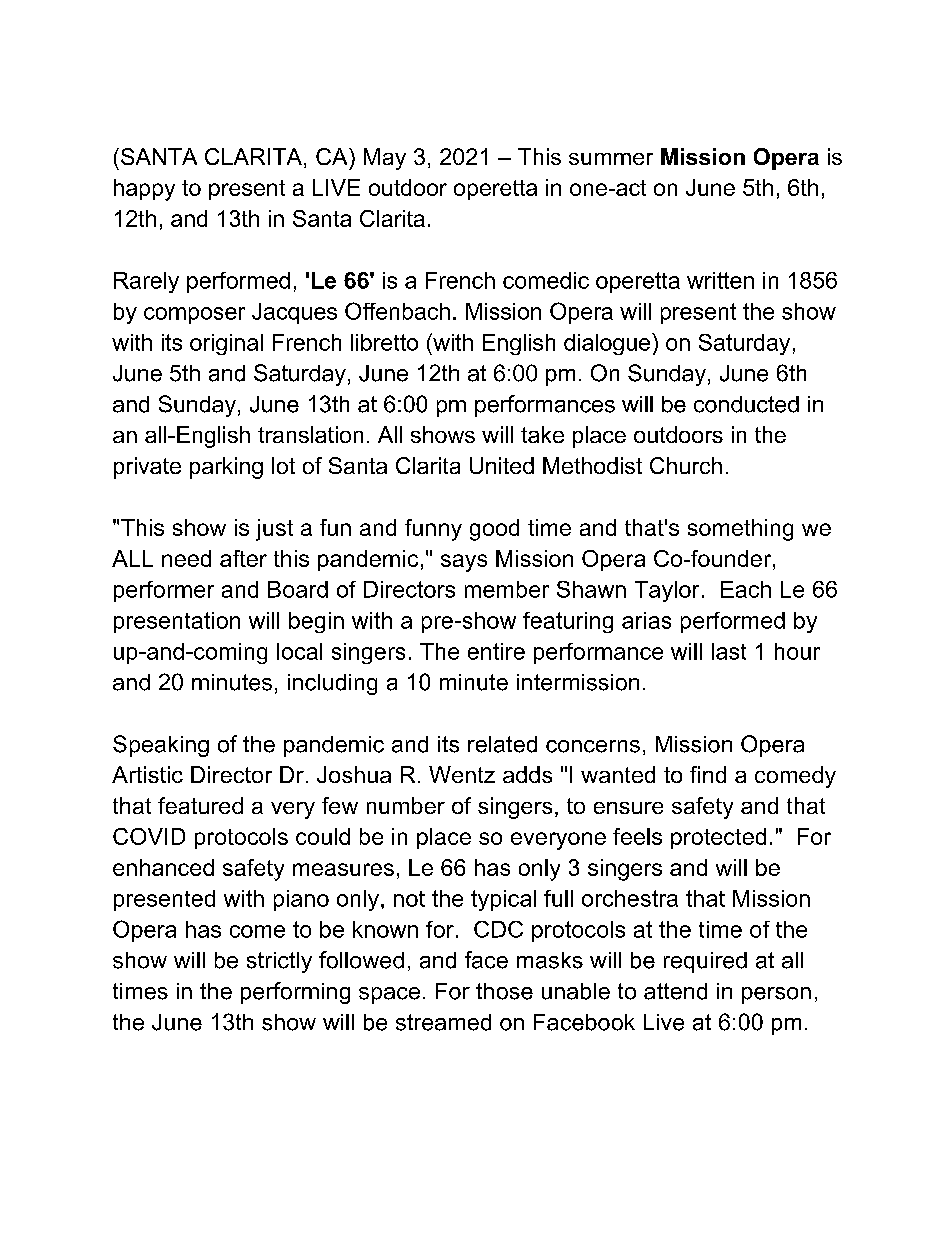 The image size is (952, 1233). What do you see at coordinates (746, 589) in the document?
I see `Each` at bounding box center [746, 589].
